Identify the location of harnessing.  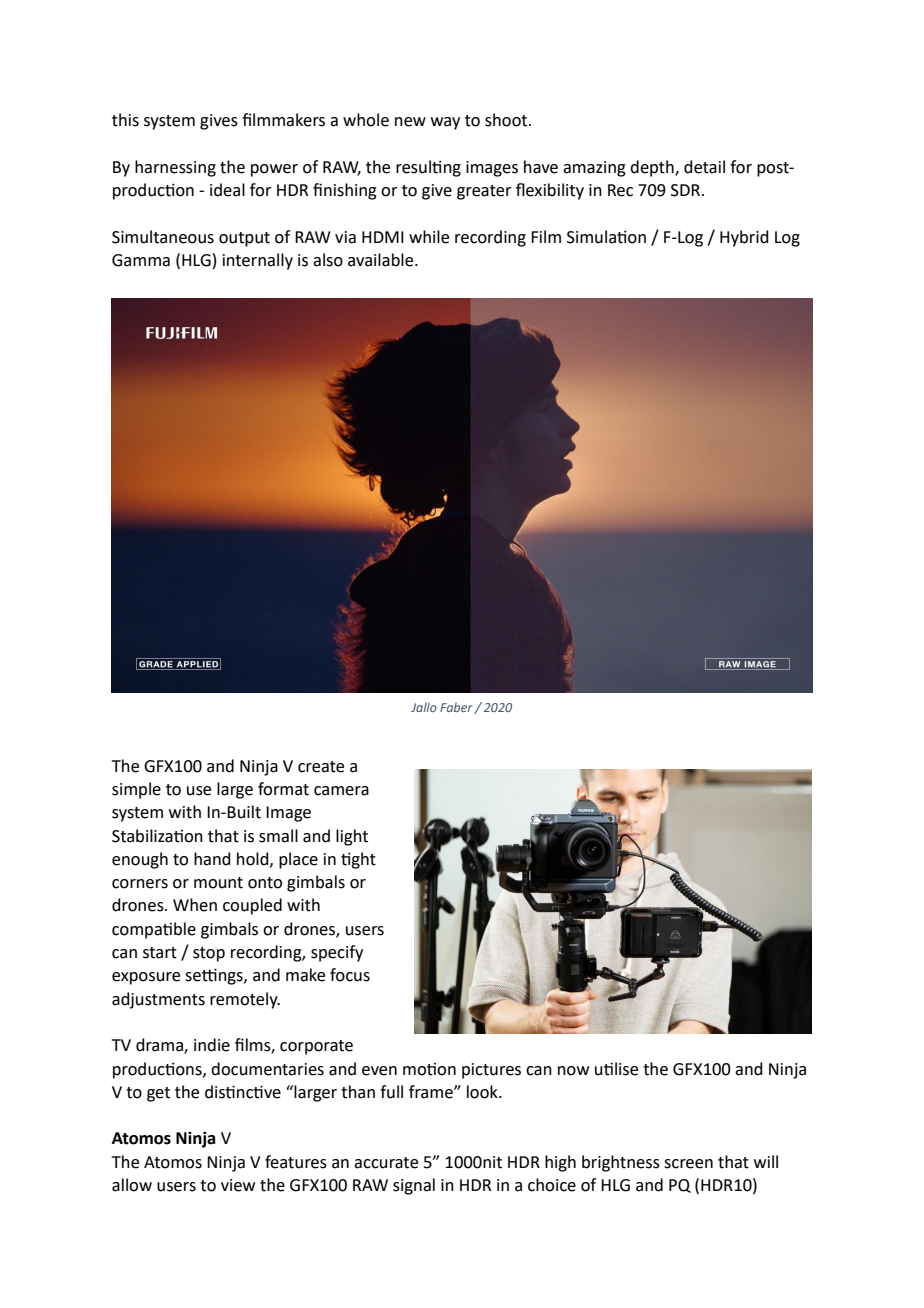
(175, 168).
